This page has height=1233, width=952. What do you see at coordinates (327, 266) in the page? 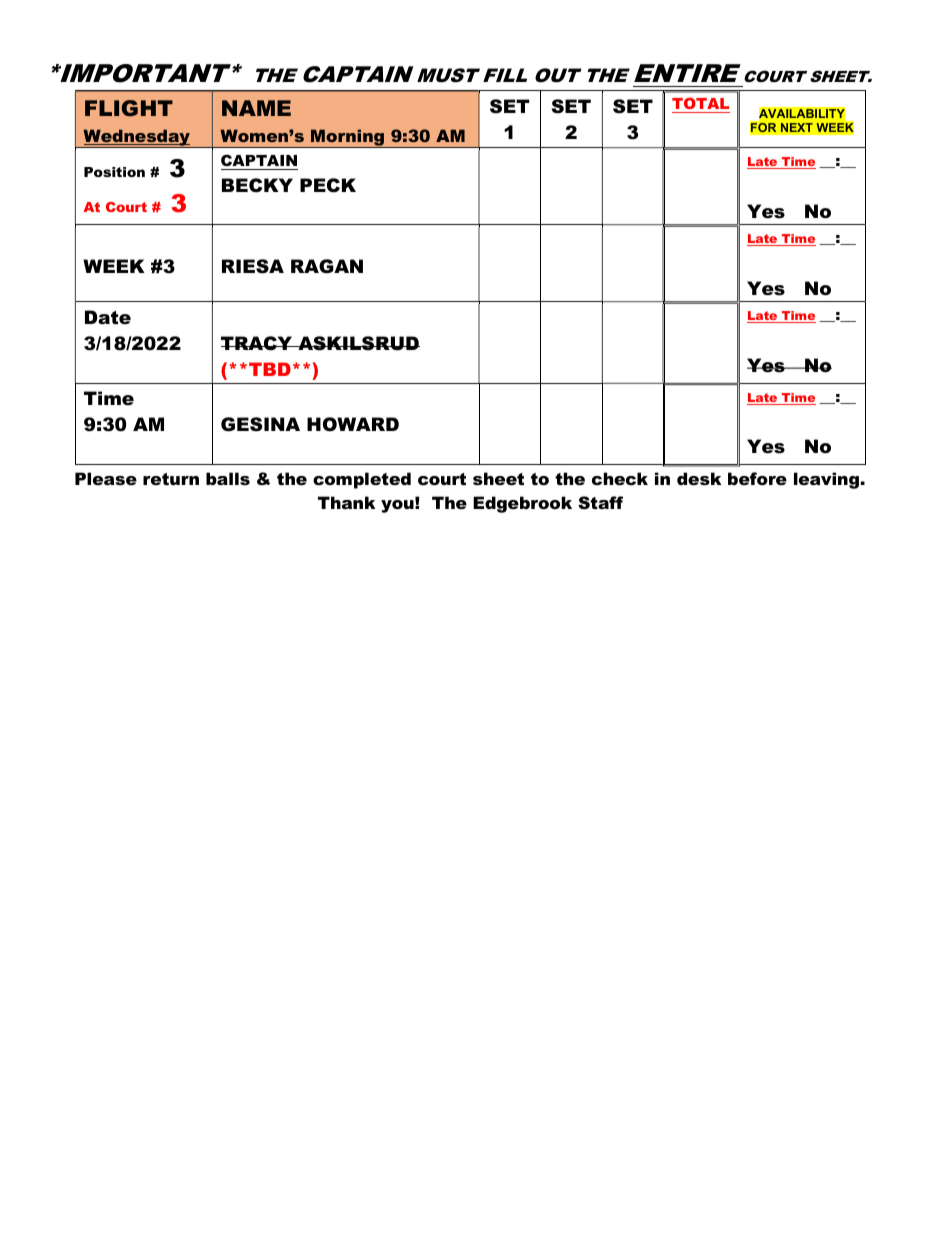
I see `RAGAN` at bounding box center [327, 266].
